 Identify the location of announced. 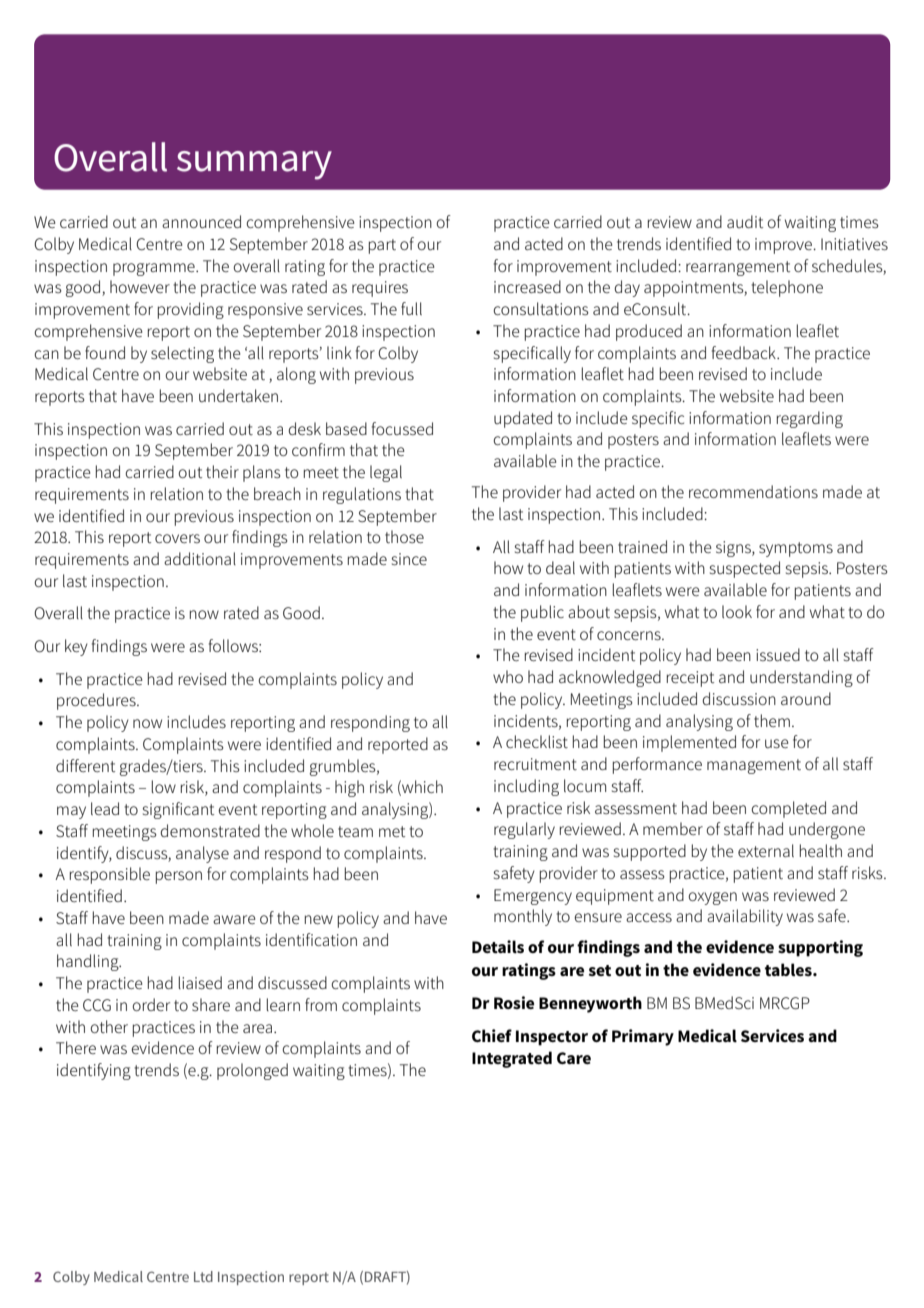
(201, 221).
